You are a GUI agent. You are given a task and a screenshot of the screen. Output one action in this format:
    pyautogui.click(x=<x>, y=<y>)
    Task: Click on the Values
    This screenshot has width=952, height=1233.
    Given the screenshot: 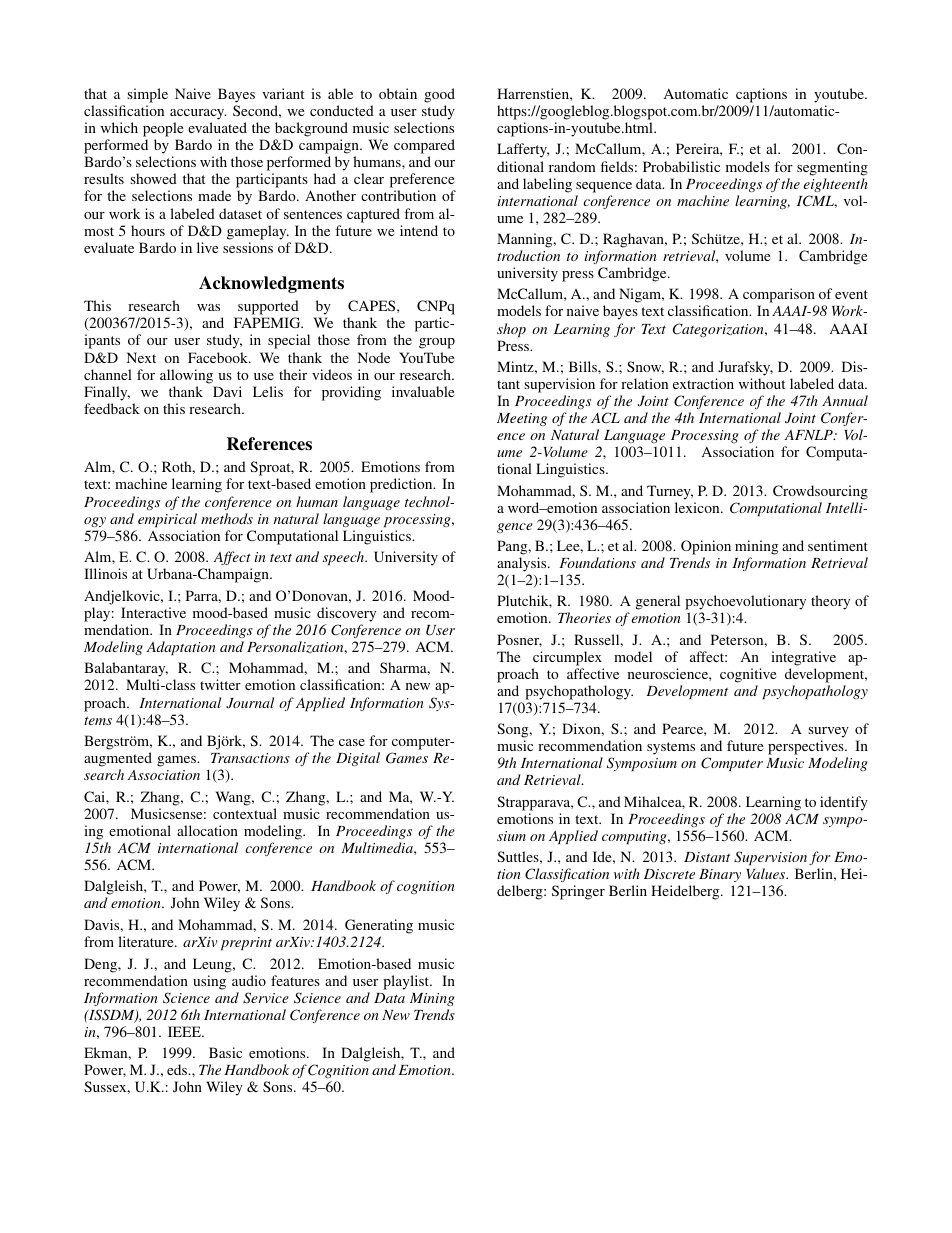 What is the action you would take?
    pyautogui.click(x=767, y=873)
